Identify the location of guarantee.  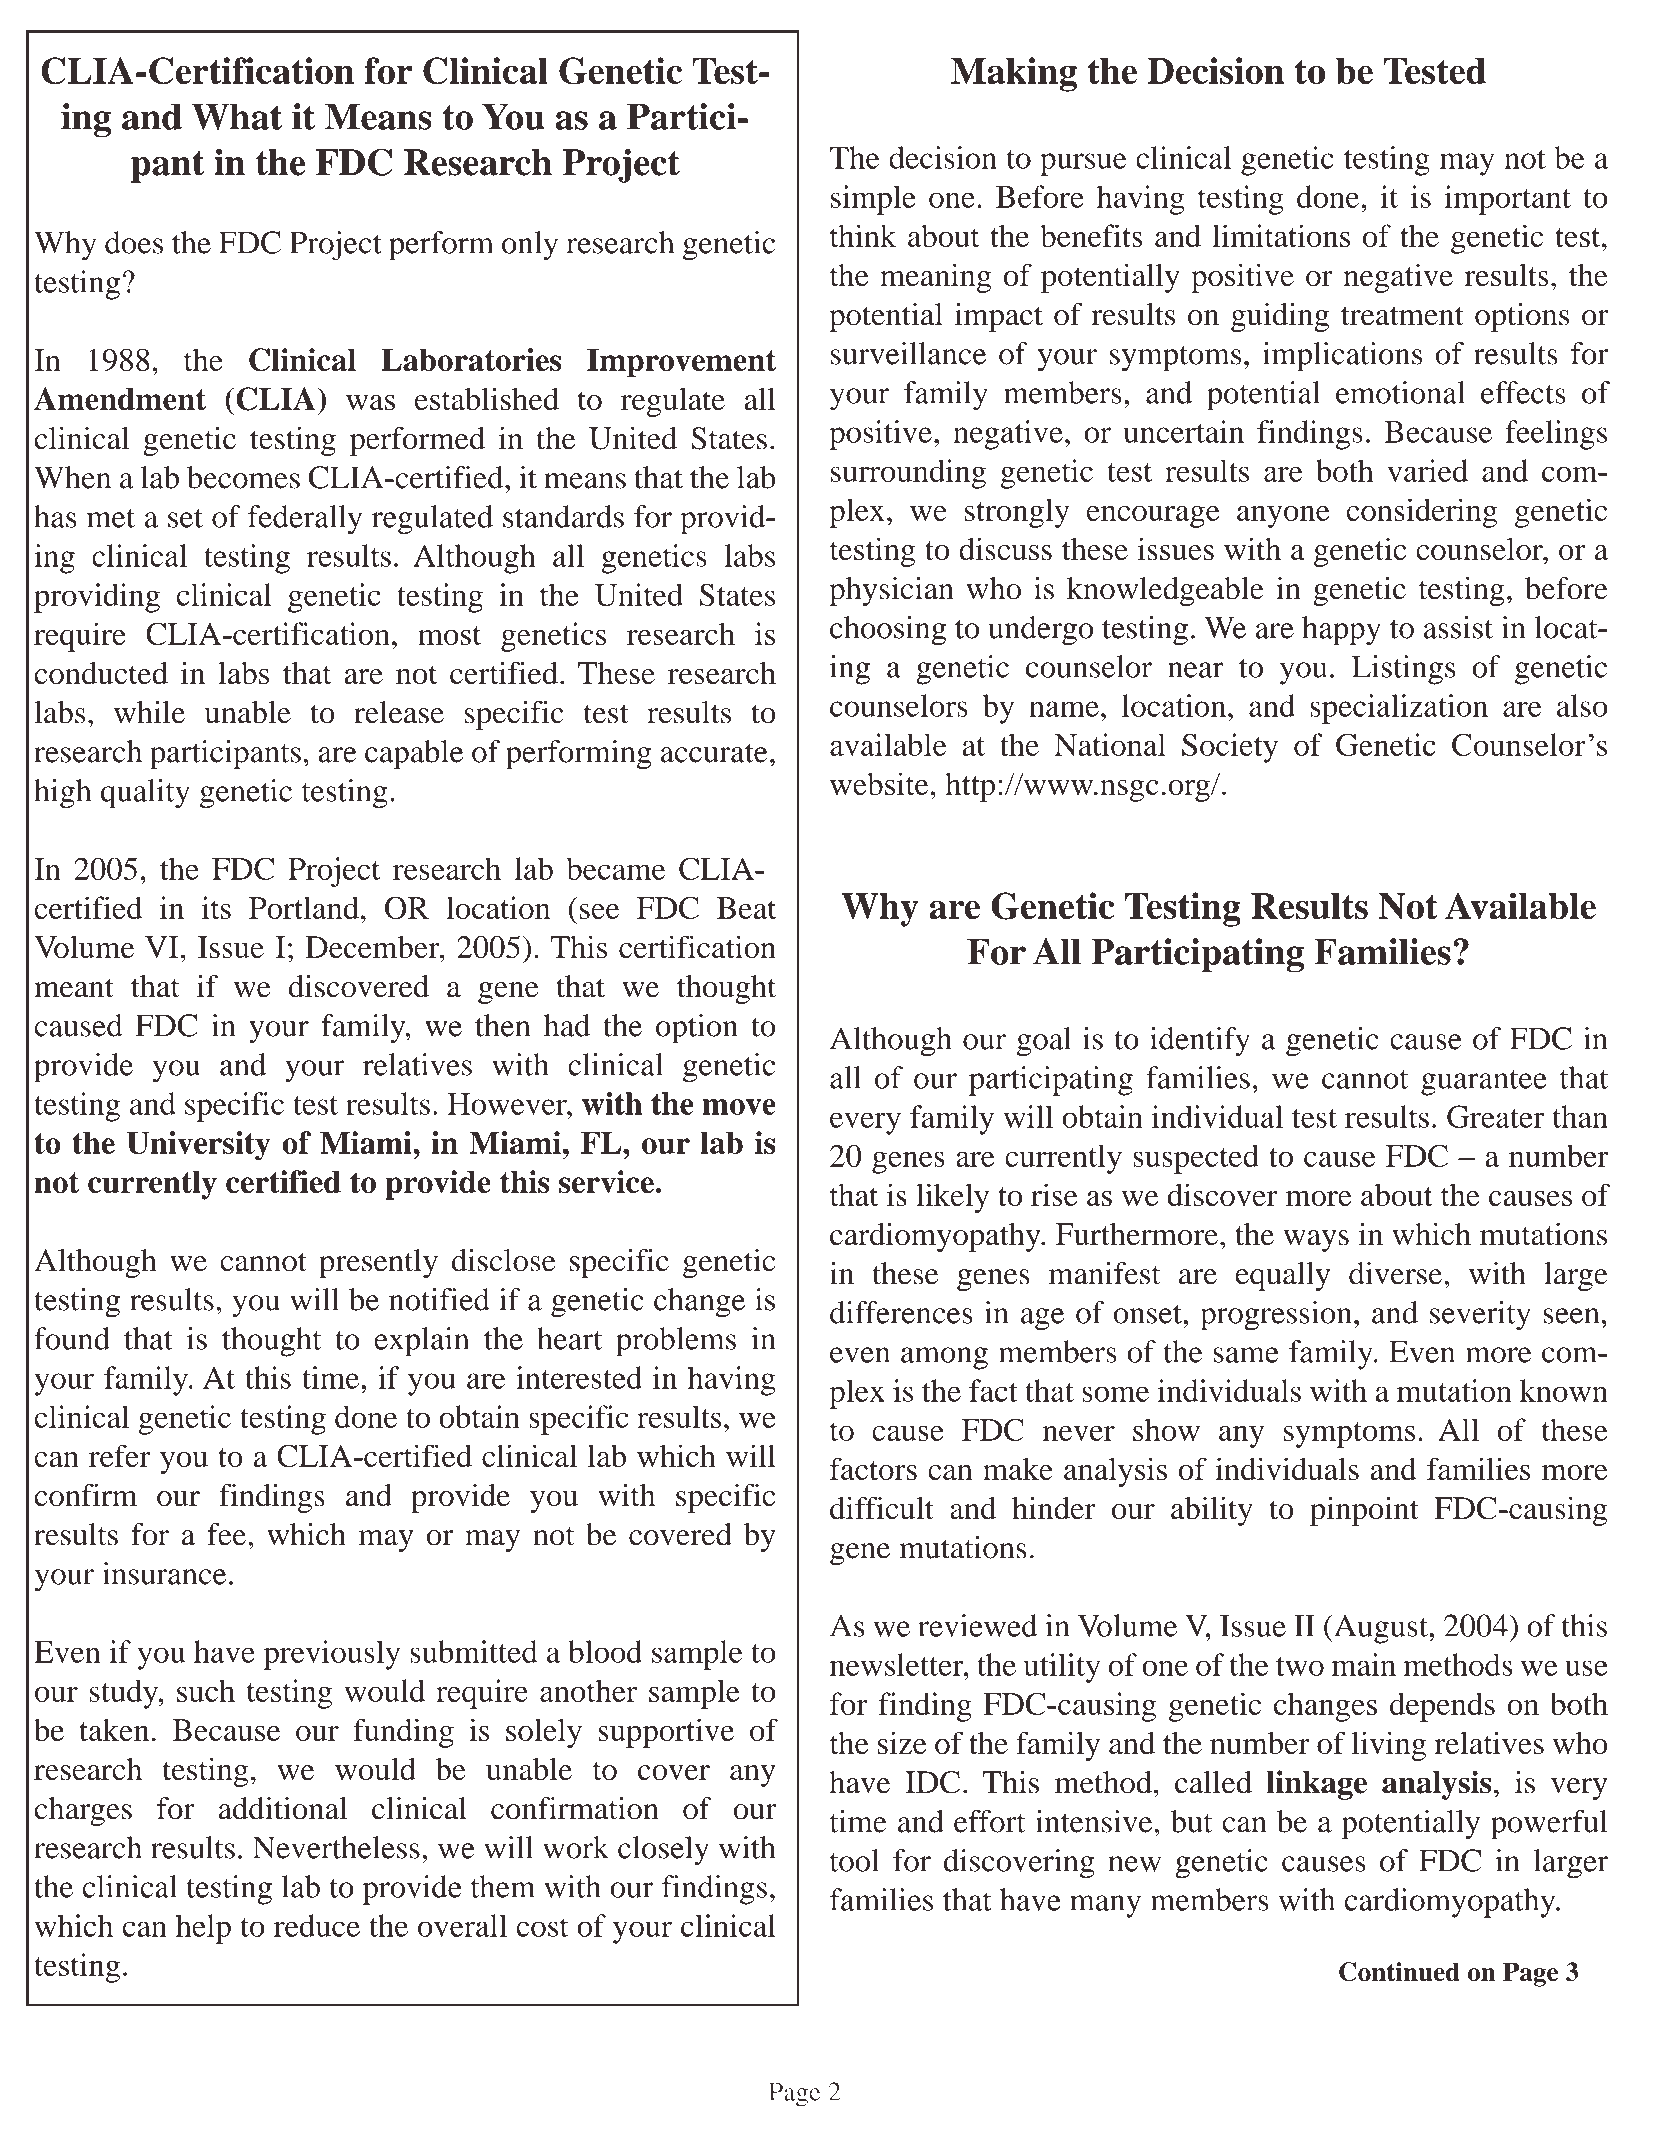
(1484, 1083).
